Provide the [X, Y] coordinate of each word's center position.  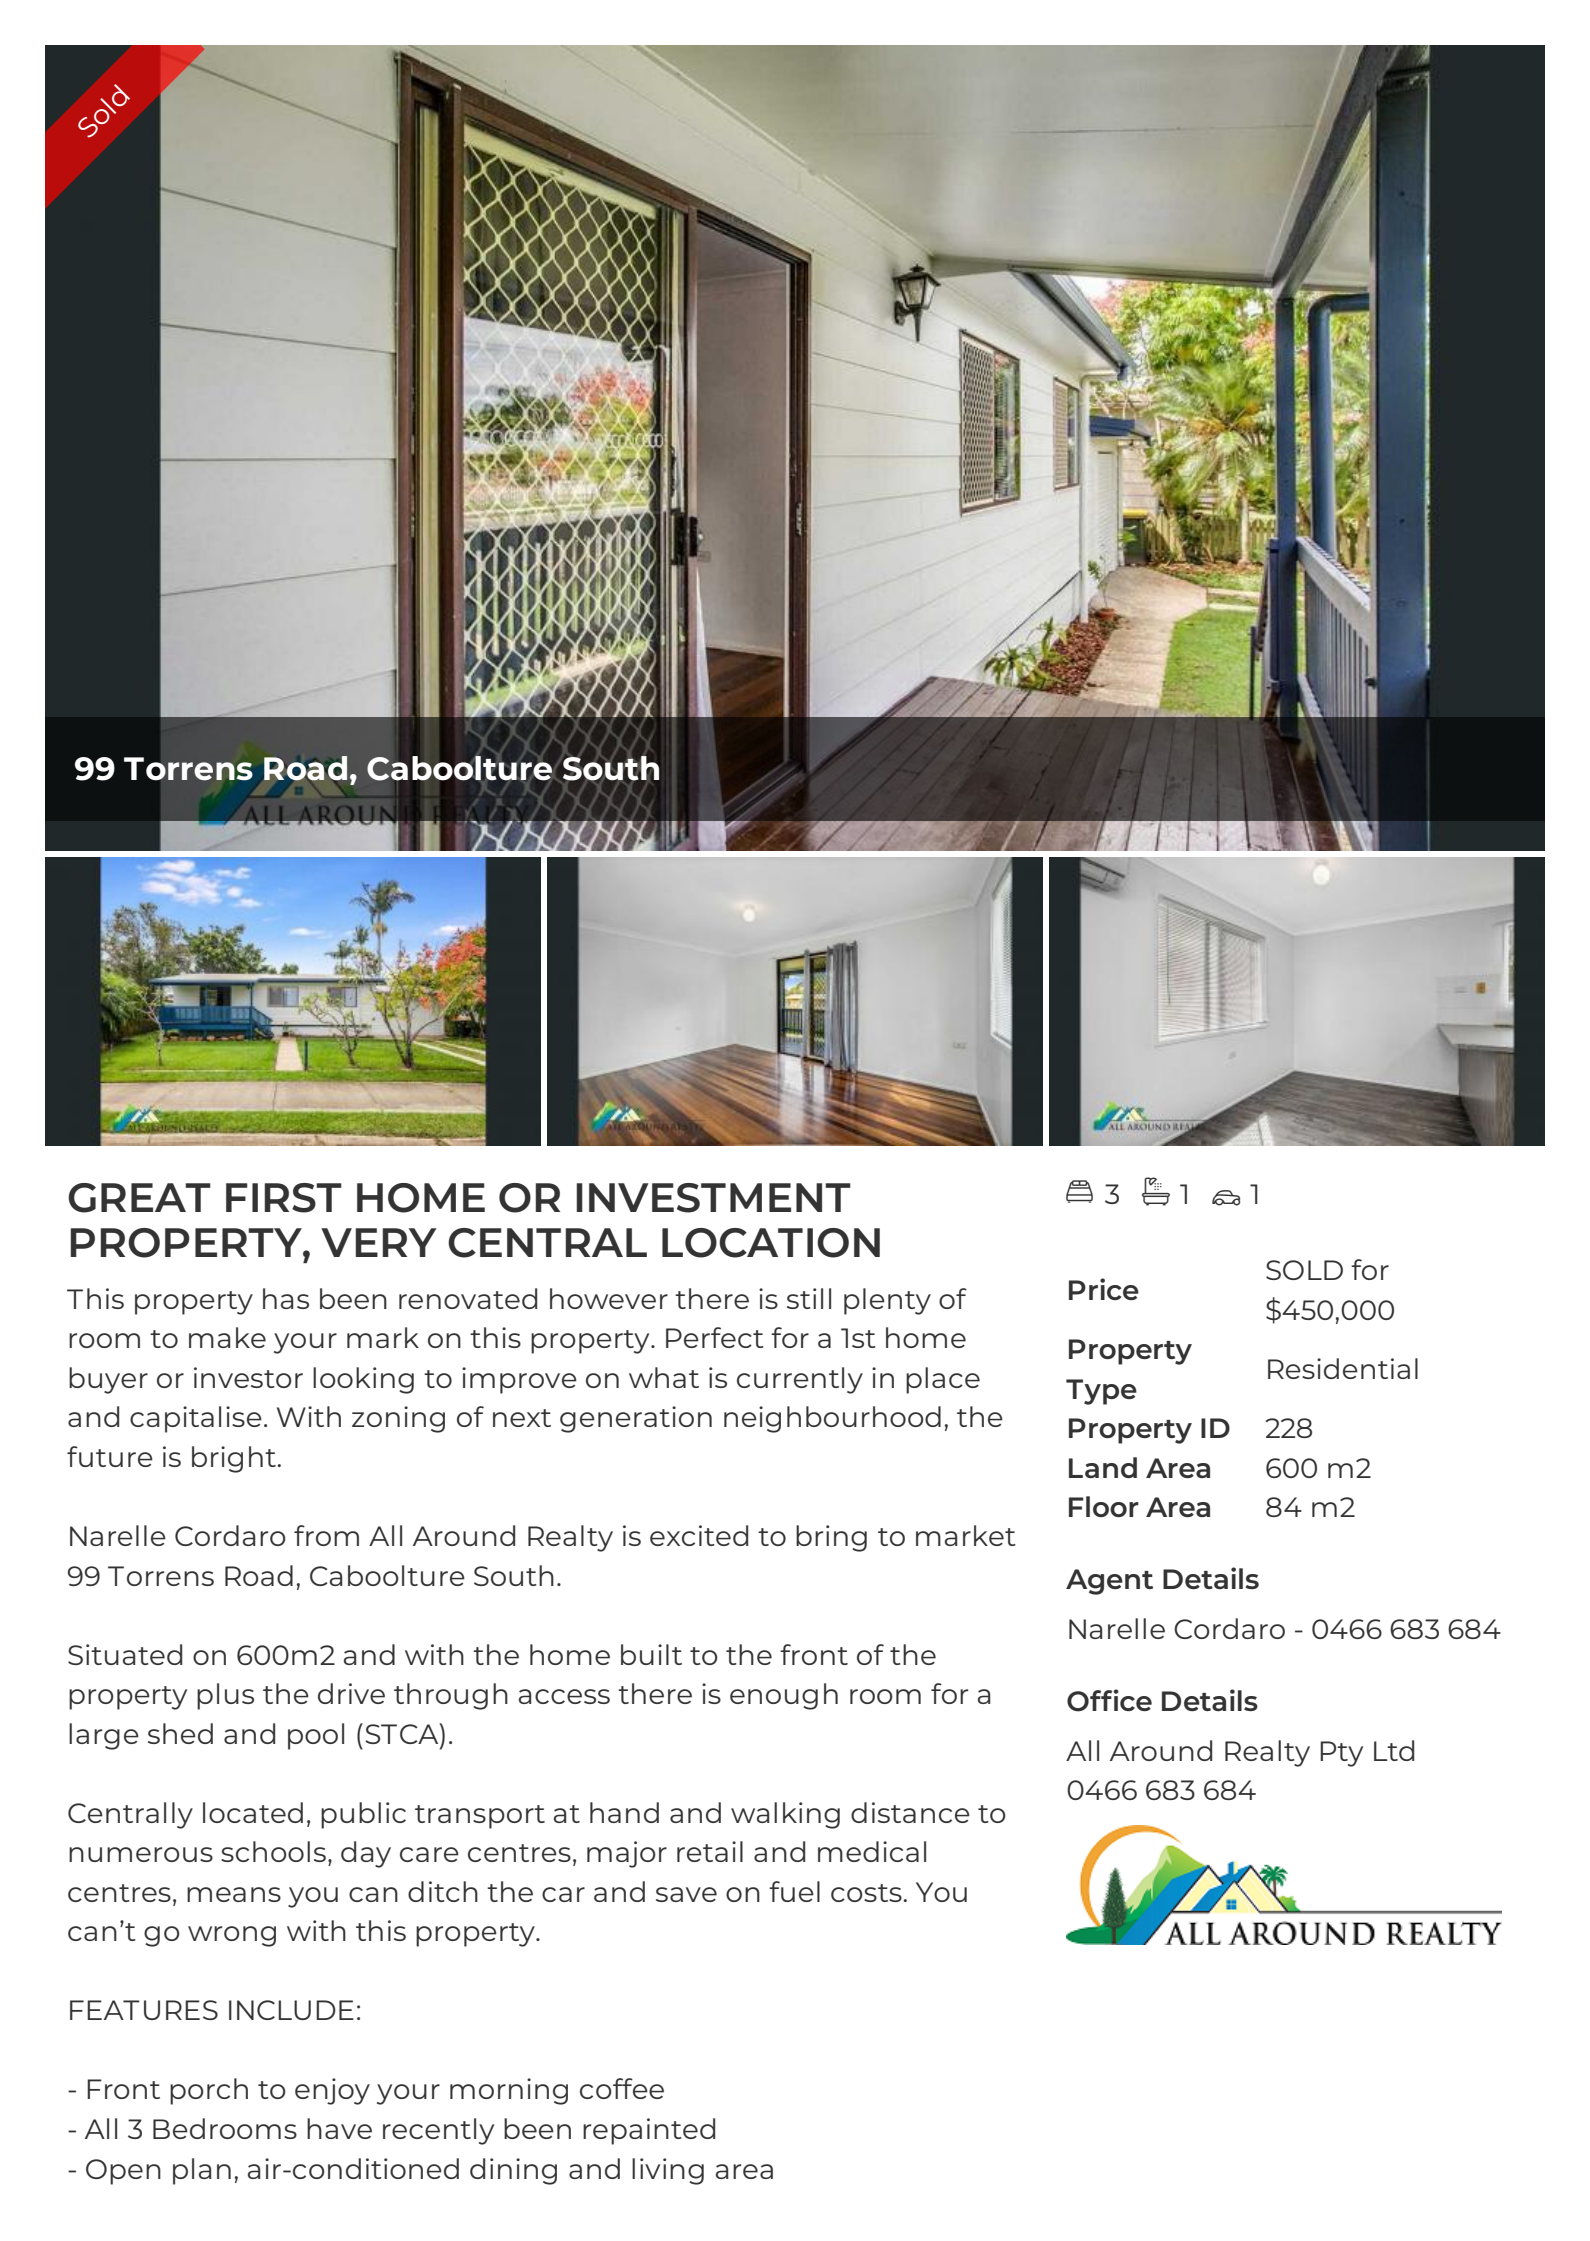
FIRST [284, 1198]
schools [273, 1851]
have [339, 2128]
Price [1104, 1289]
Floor [1104, 1506]
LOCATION [771, 1243]
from [326, 1535]
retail [710, 1851]
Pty [1341, 1754]
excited [699, 1535]
